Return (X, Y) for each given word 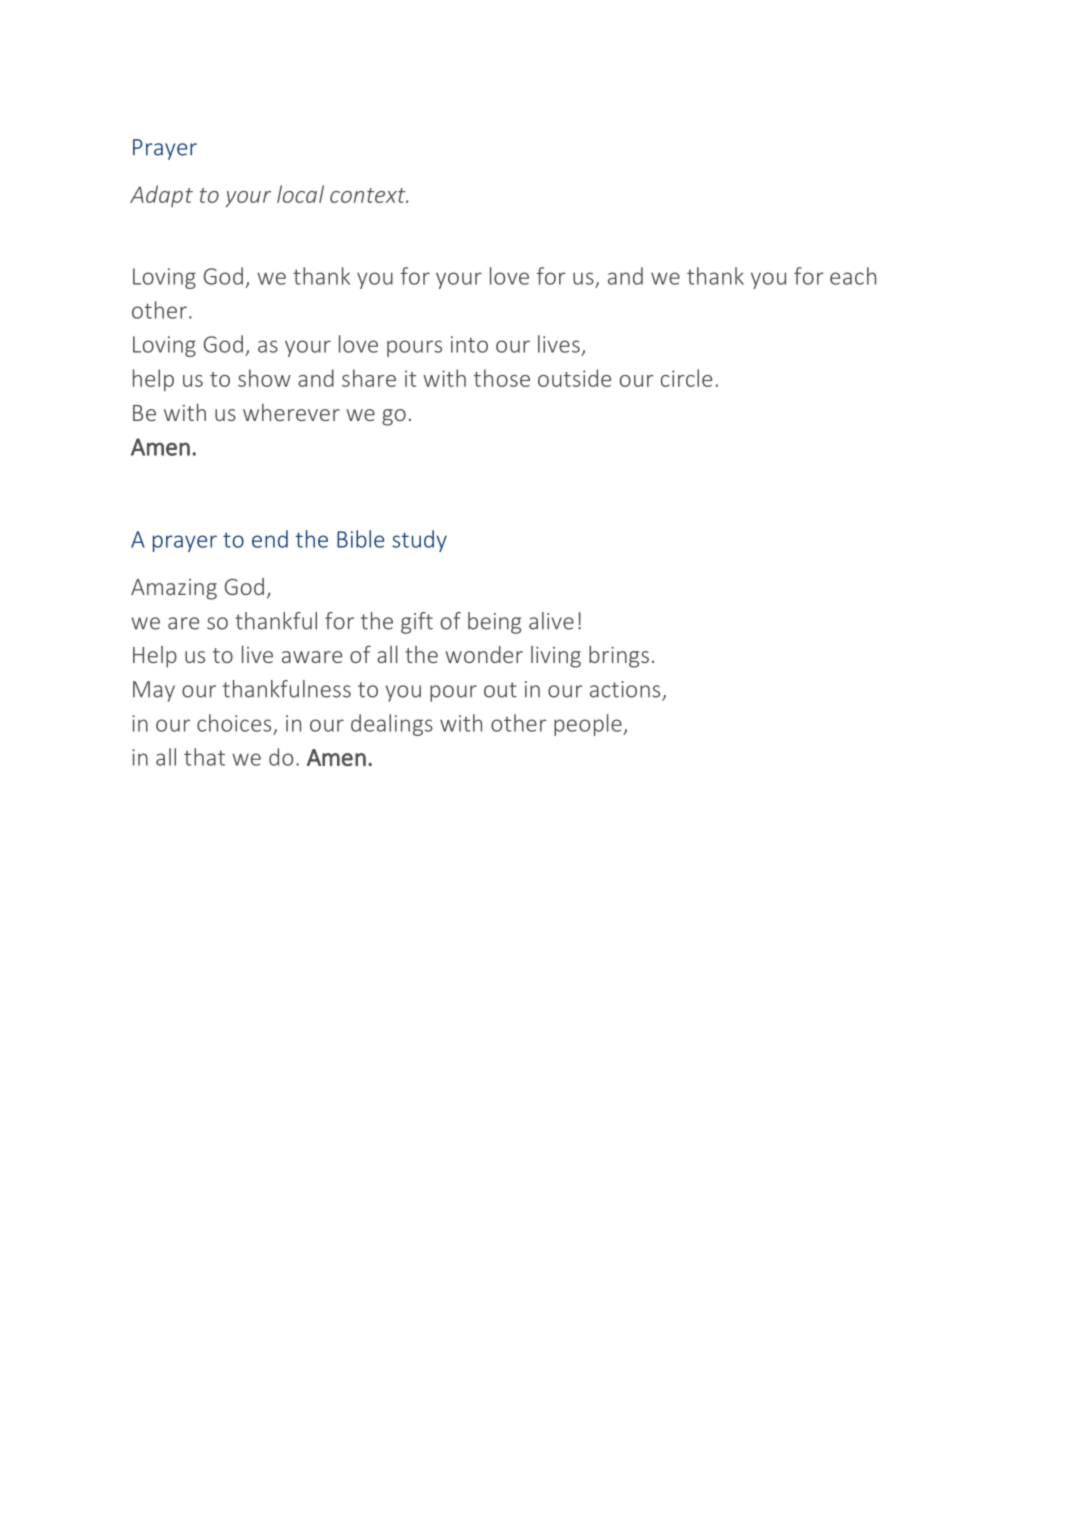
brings (619, 656)
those (502, 378)
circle (686, 378)
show (264, 378)
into (469, 344)
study (419, 541)
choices (234, 723)
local (300, 194)
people (589, 725)
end (270, 539)
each (853, 276)
